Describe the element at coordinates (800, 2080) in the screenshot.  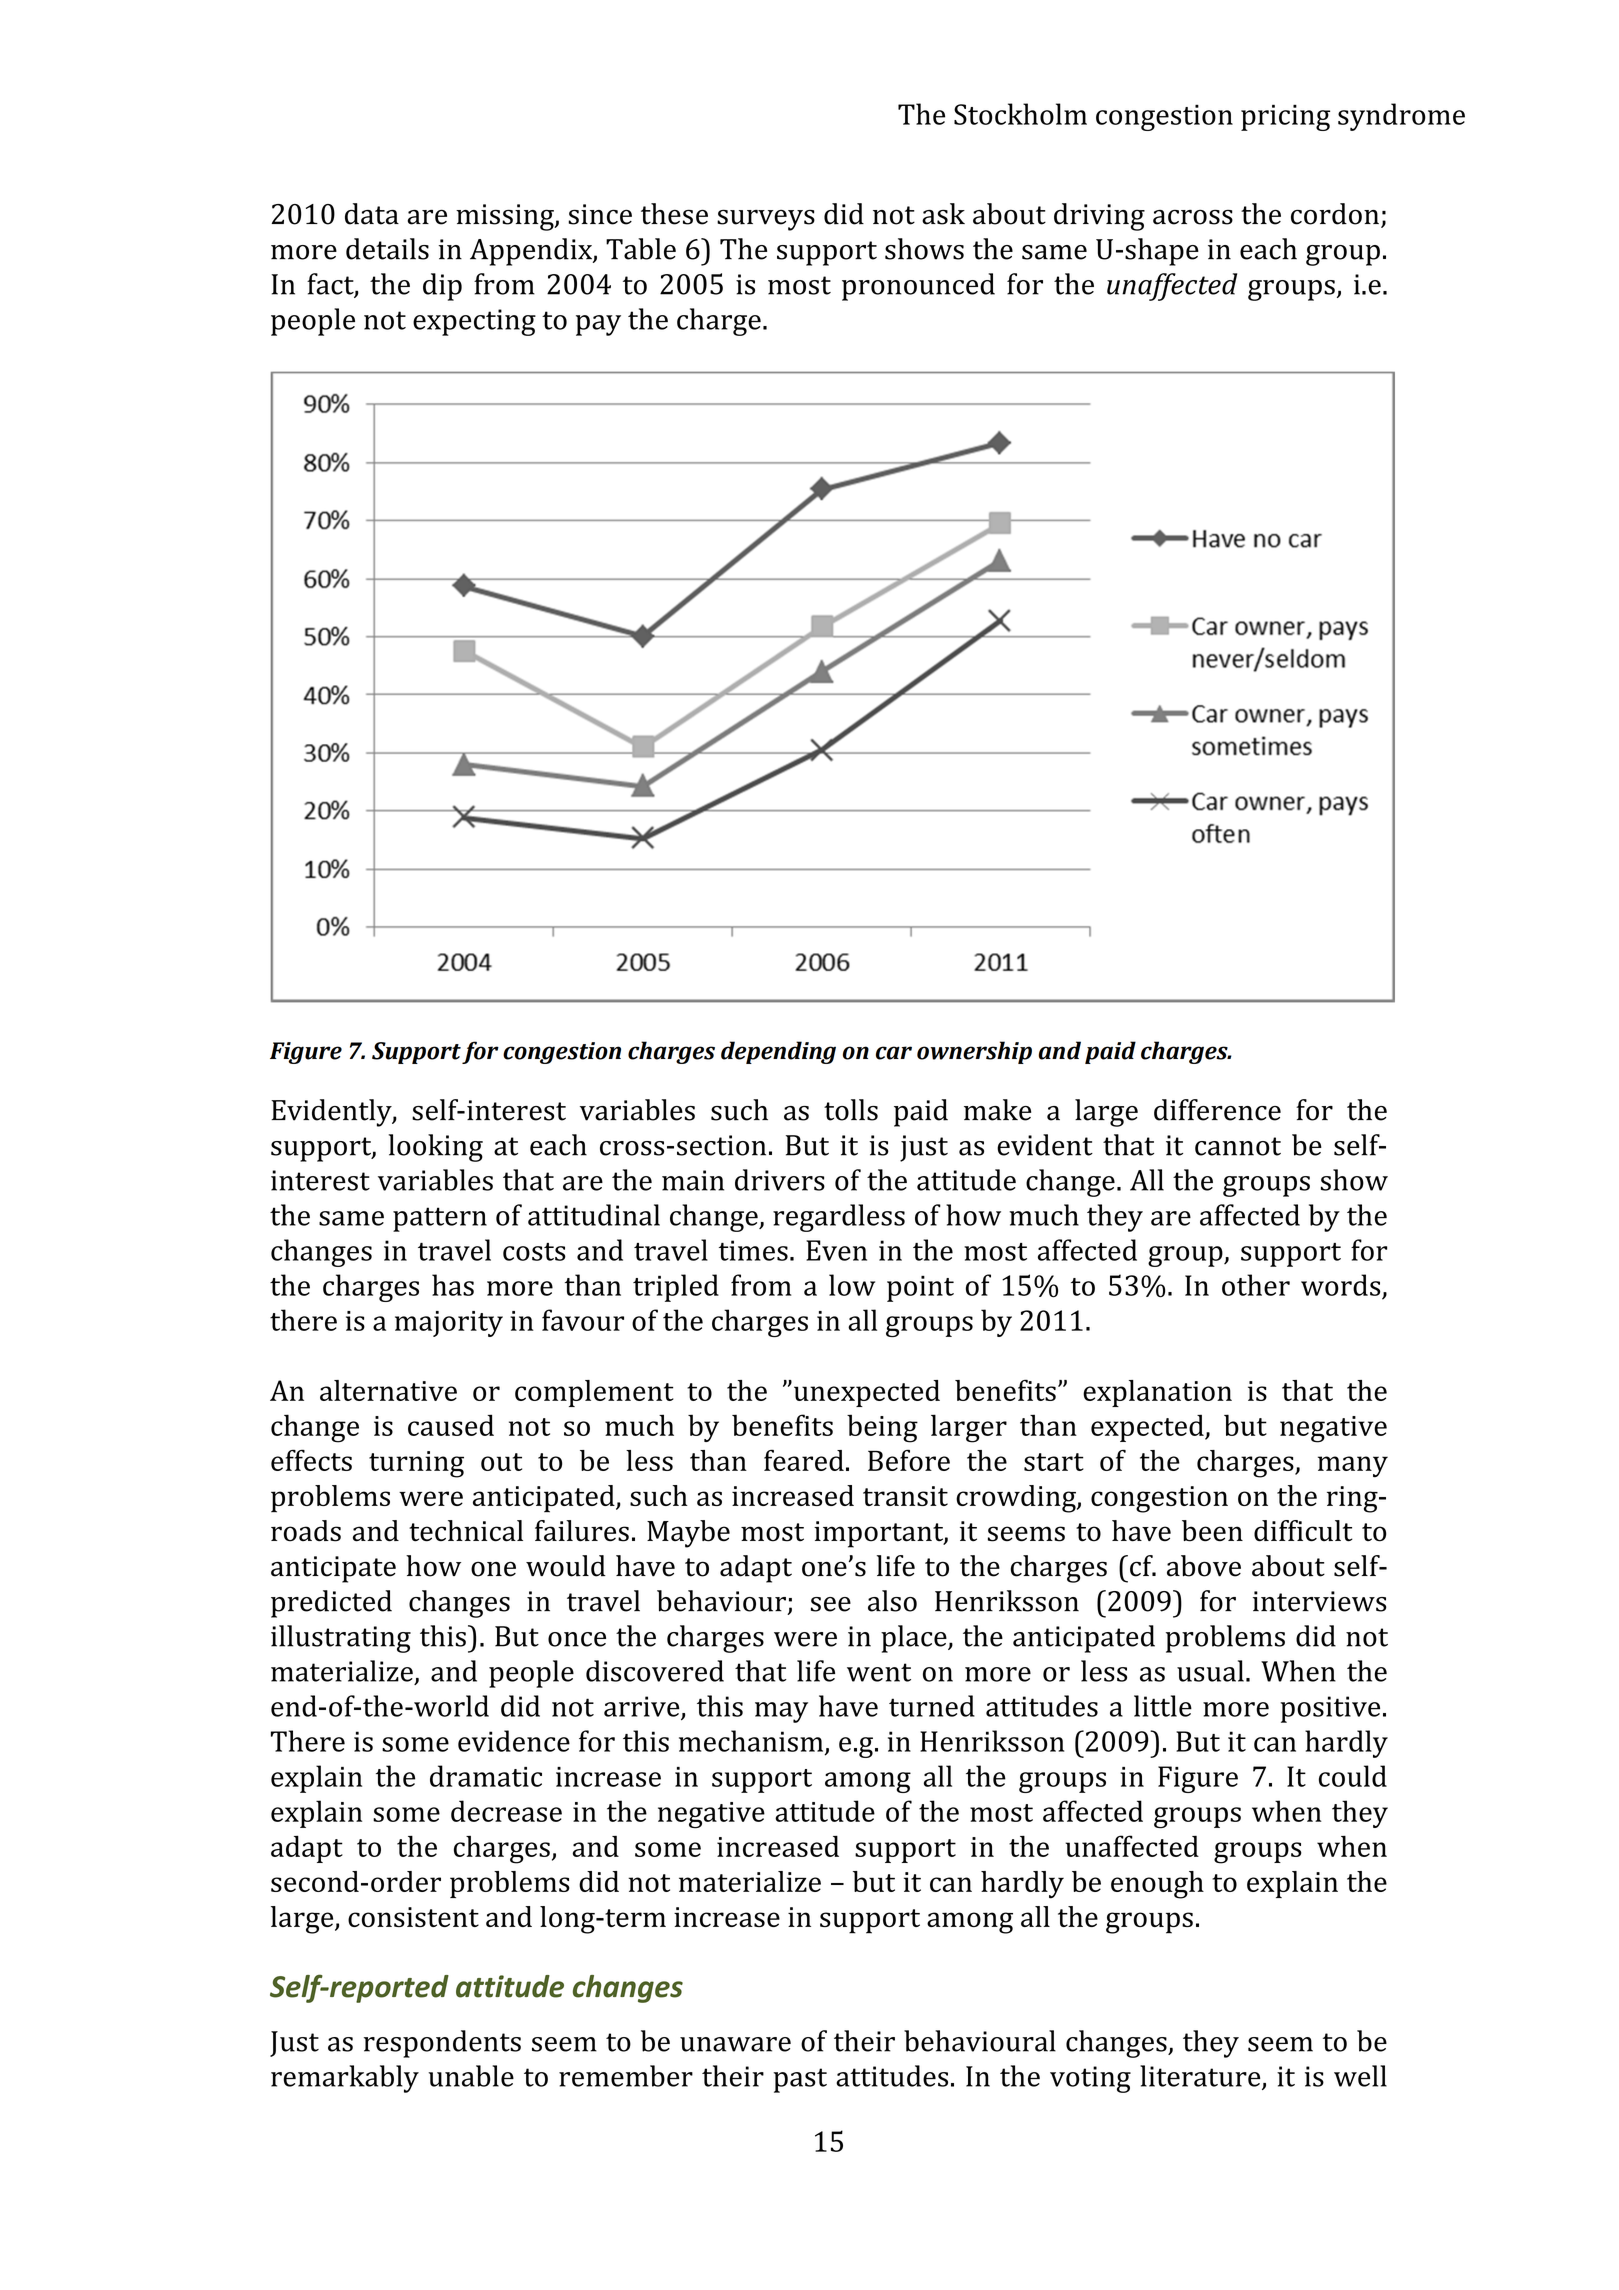
I see `past` at that location.
